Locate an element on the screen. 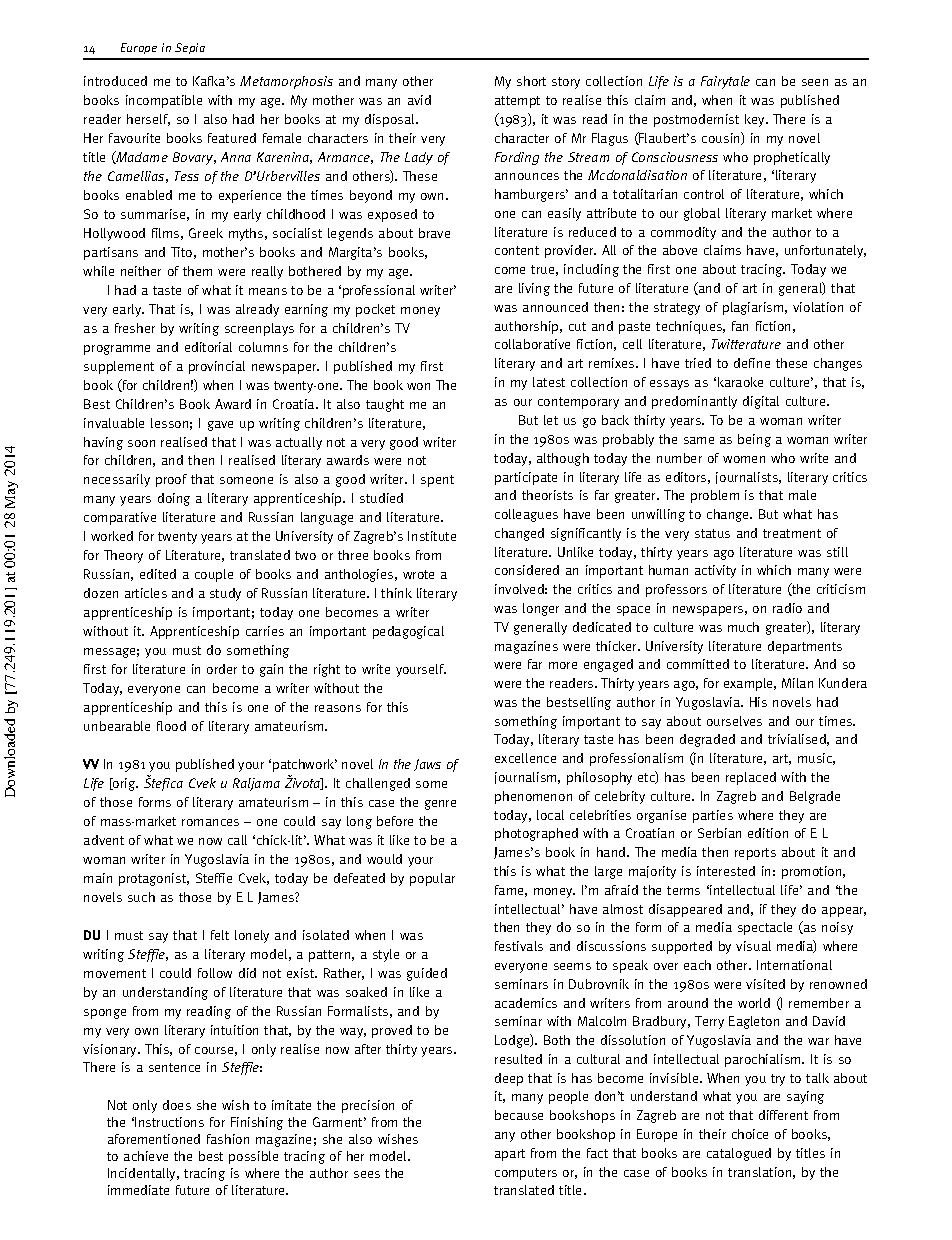  women is located at coordinates (744, 459).
